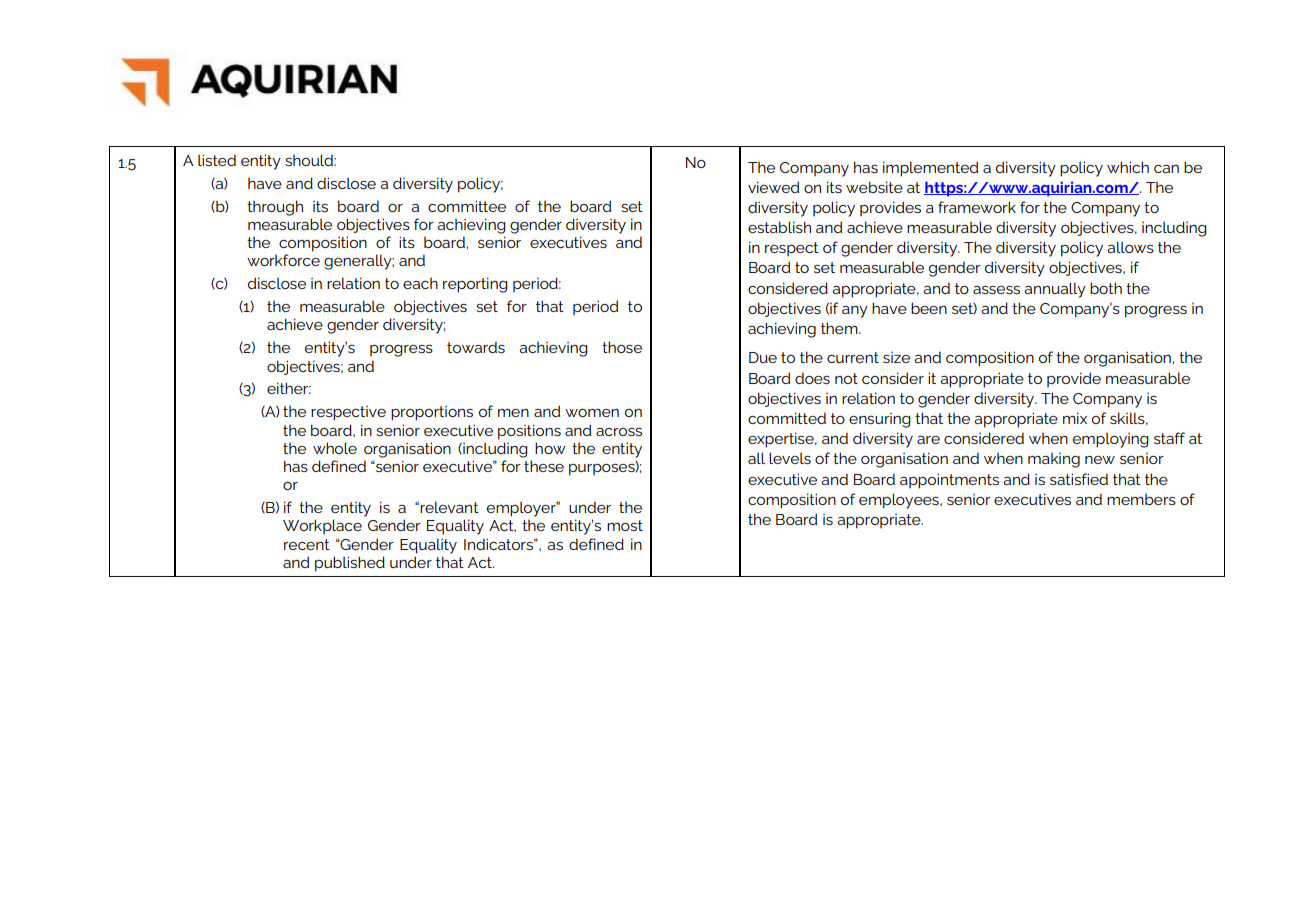 The image size is (1308, 924). Describe the element at coordinates (420, 283) in the screenshot. I see `each` at that location.
